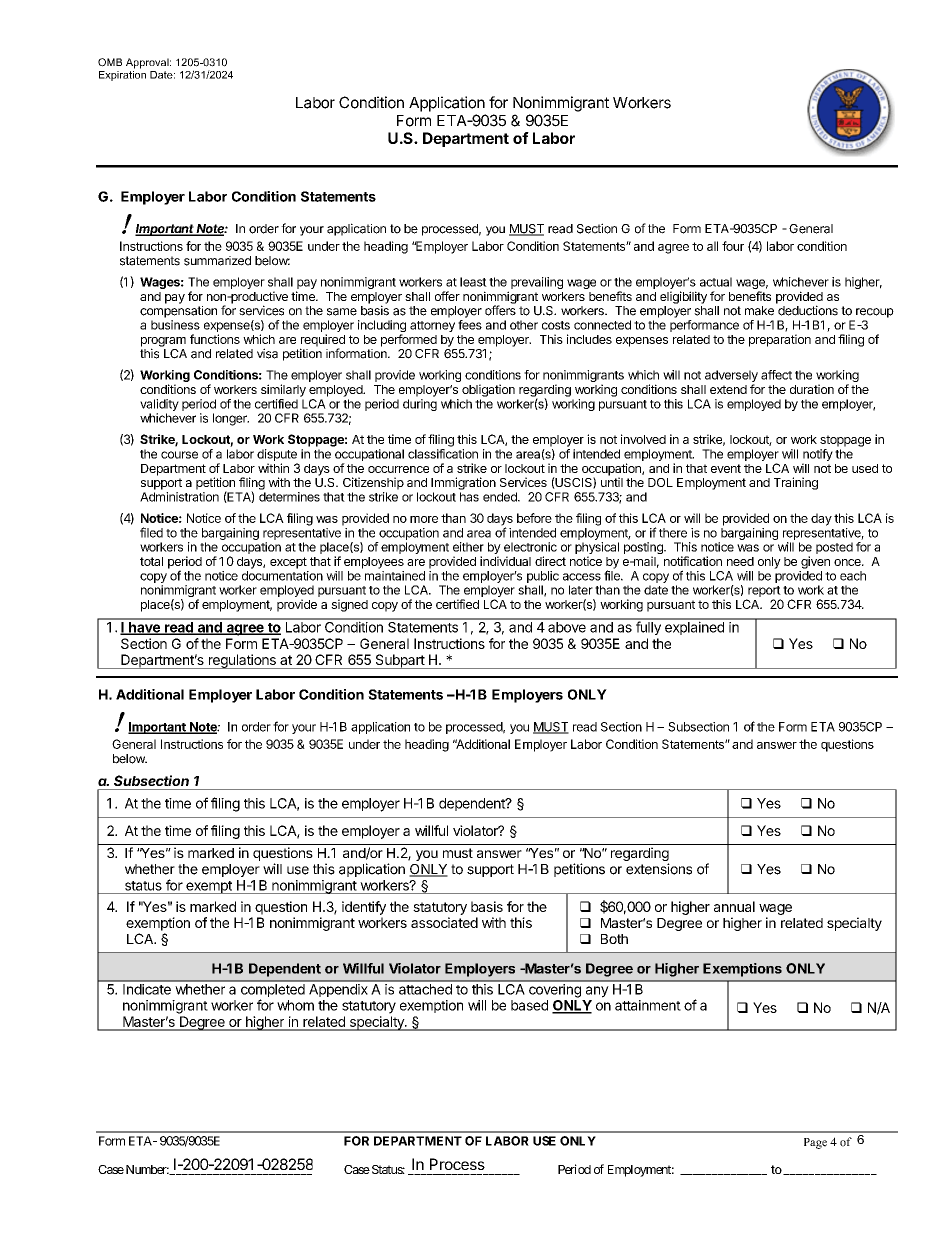 This screenshot has width=952, height=1233. What do you see at coordinates (648, 1005) in the screenshot?
I see `attainment` at bounding box center [648, 1005].
